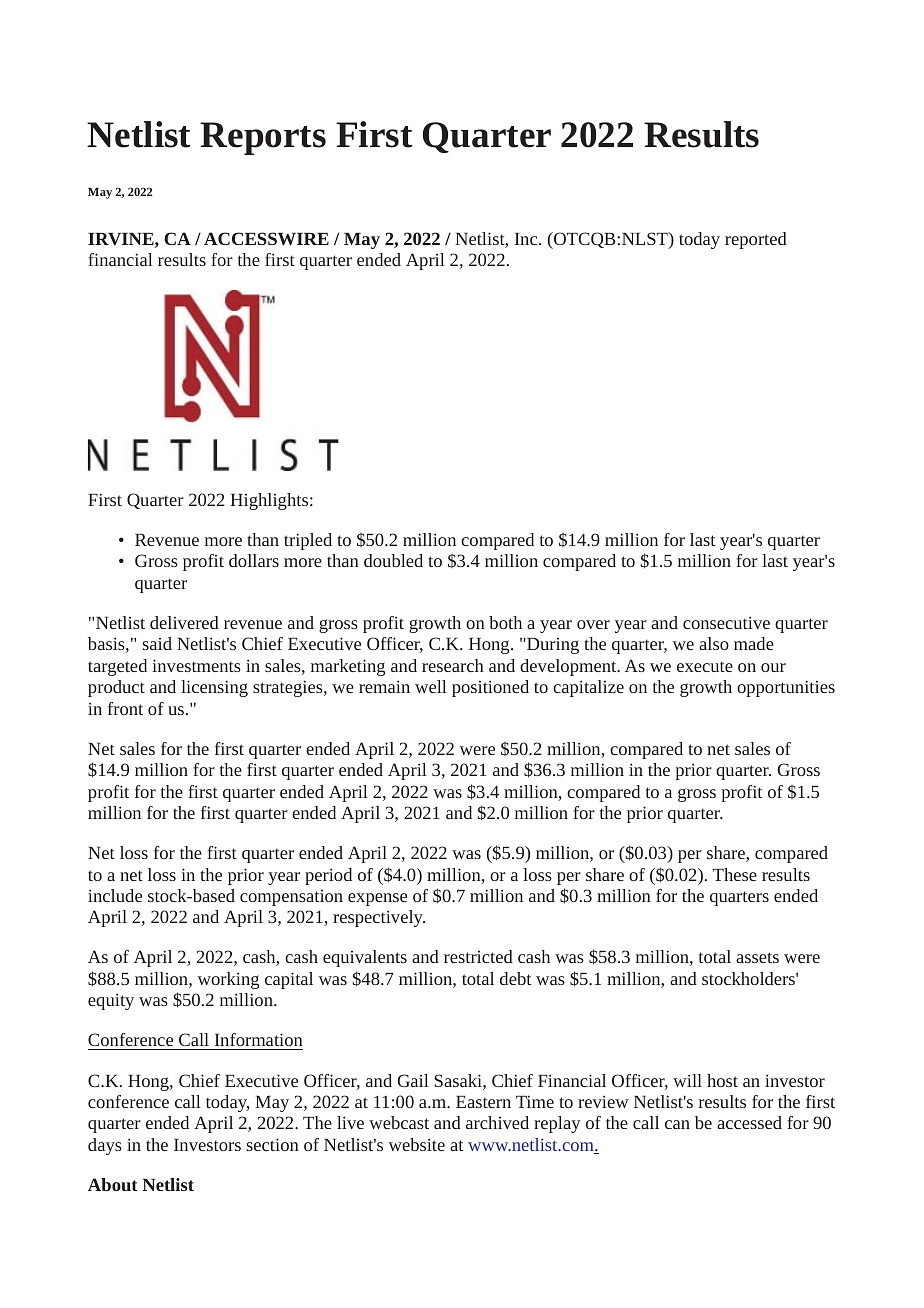 This screenshot has width=924, height=1308. What do you see at coordinates (757, 957) in the screenshot?
I see `assets` at bounding box center [757, 957].
